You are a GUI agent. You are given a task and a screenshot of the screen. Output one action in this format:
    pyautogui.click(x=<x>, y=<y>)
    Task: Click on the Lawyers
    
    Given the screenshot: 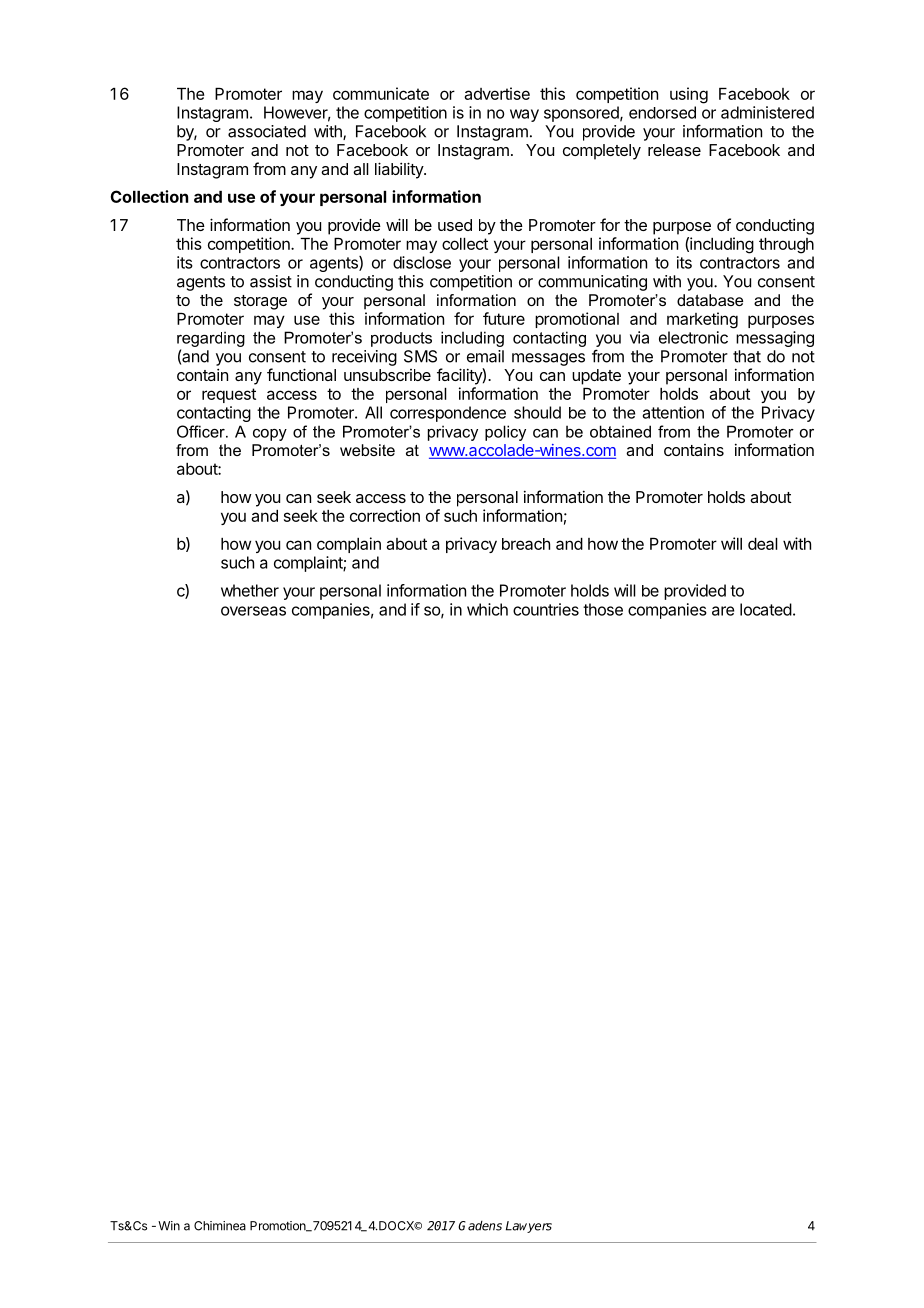 What is the action you would take?
    pyautogui.click(x=529, y=1227)
